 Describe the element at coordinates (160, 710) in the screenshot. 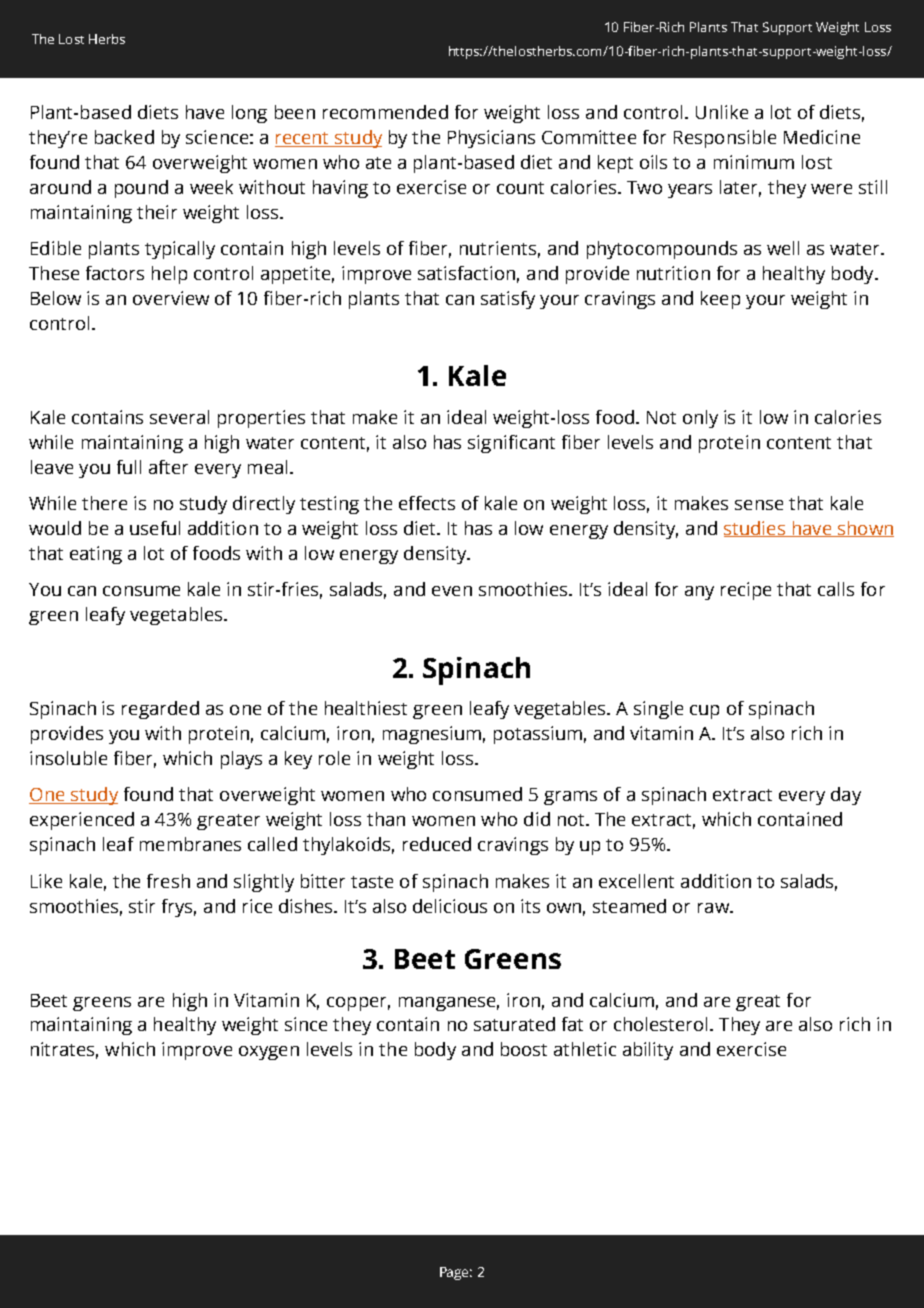

I see `regarded` at that location.
